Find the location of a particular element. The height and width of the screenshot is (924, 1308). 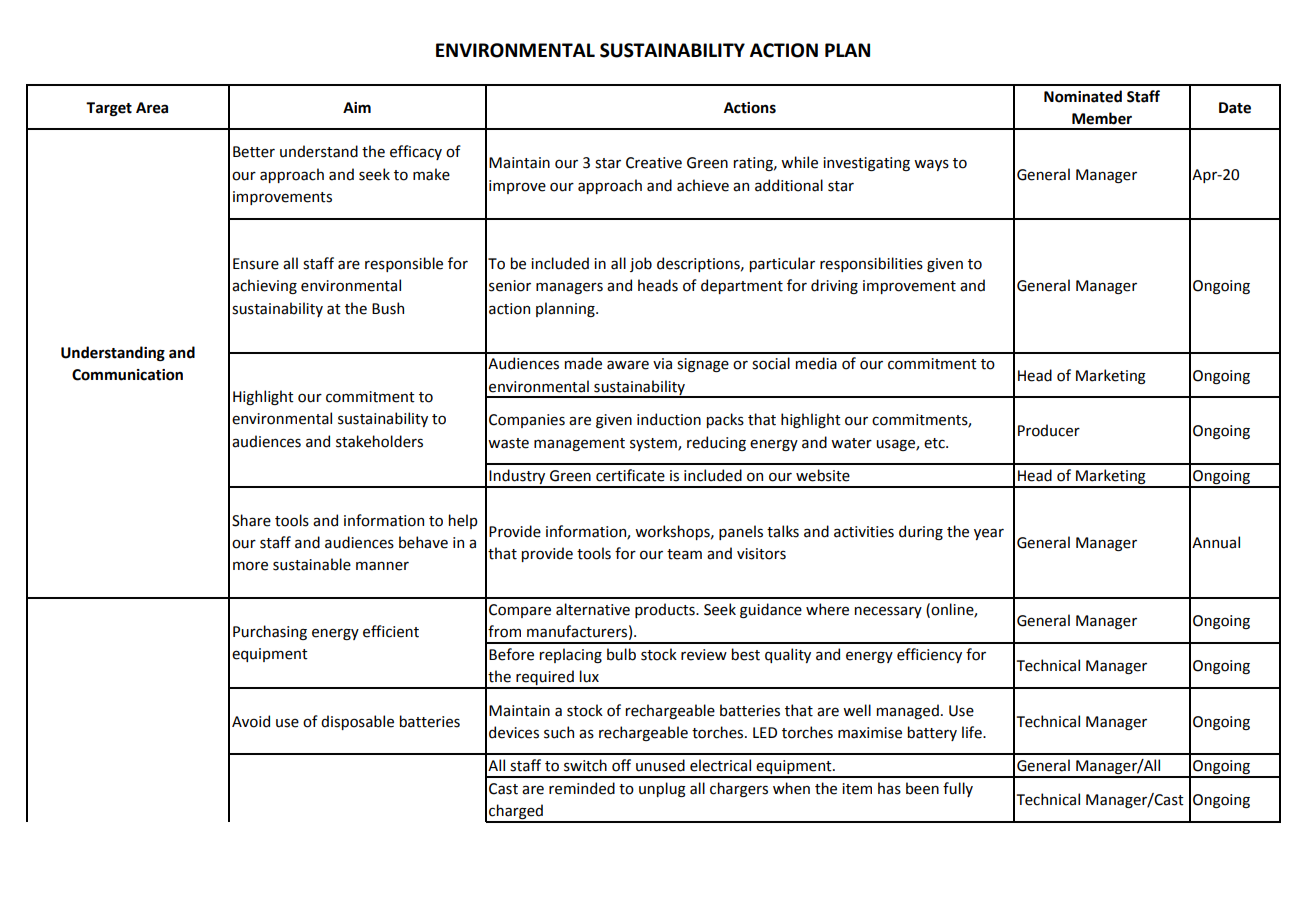

Member is located at coordinates (1102, 118).
